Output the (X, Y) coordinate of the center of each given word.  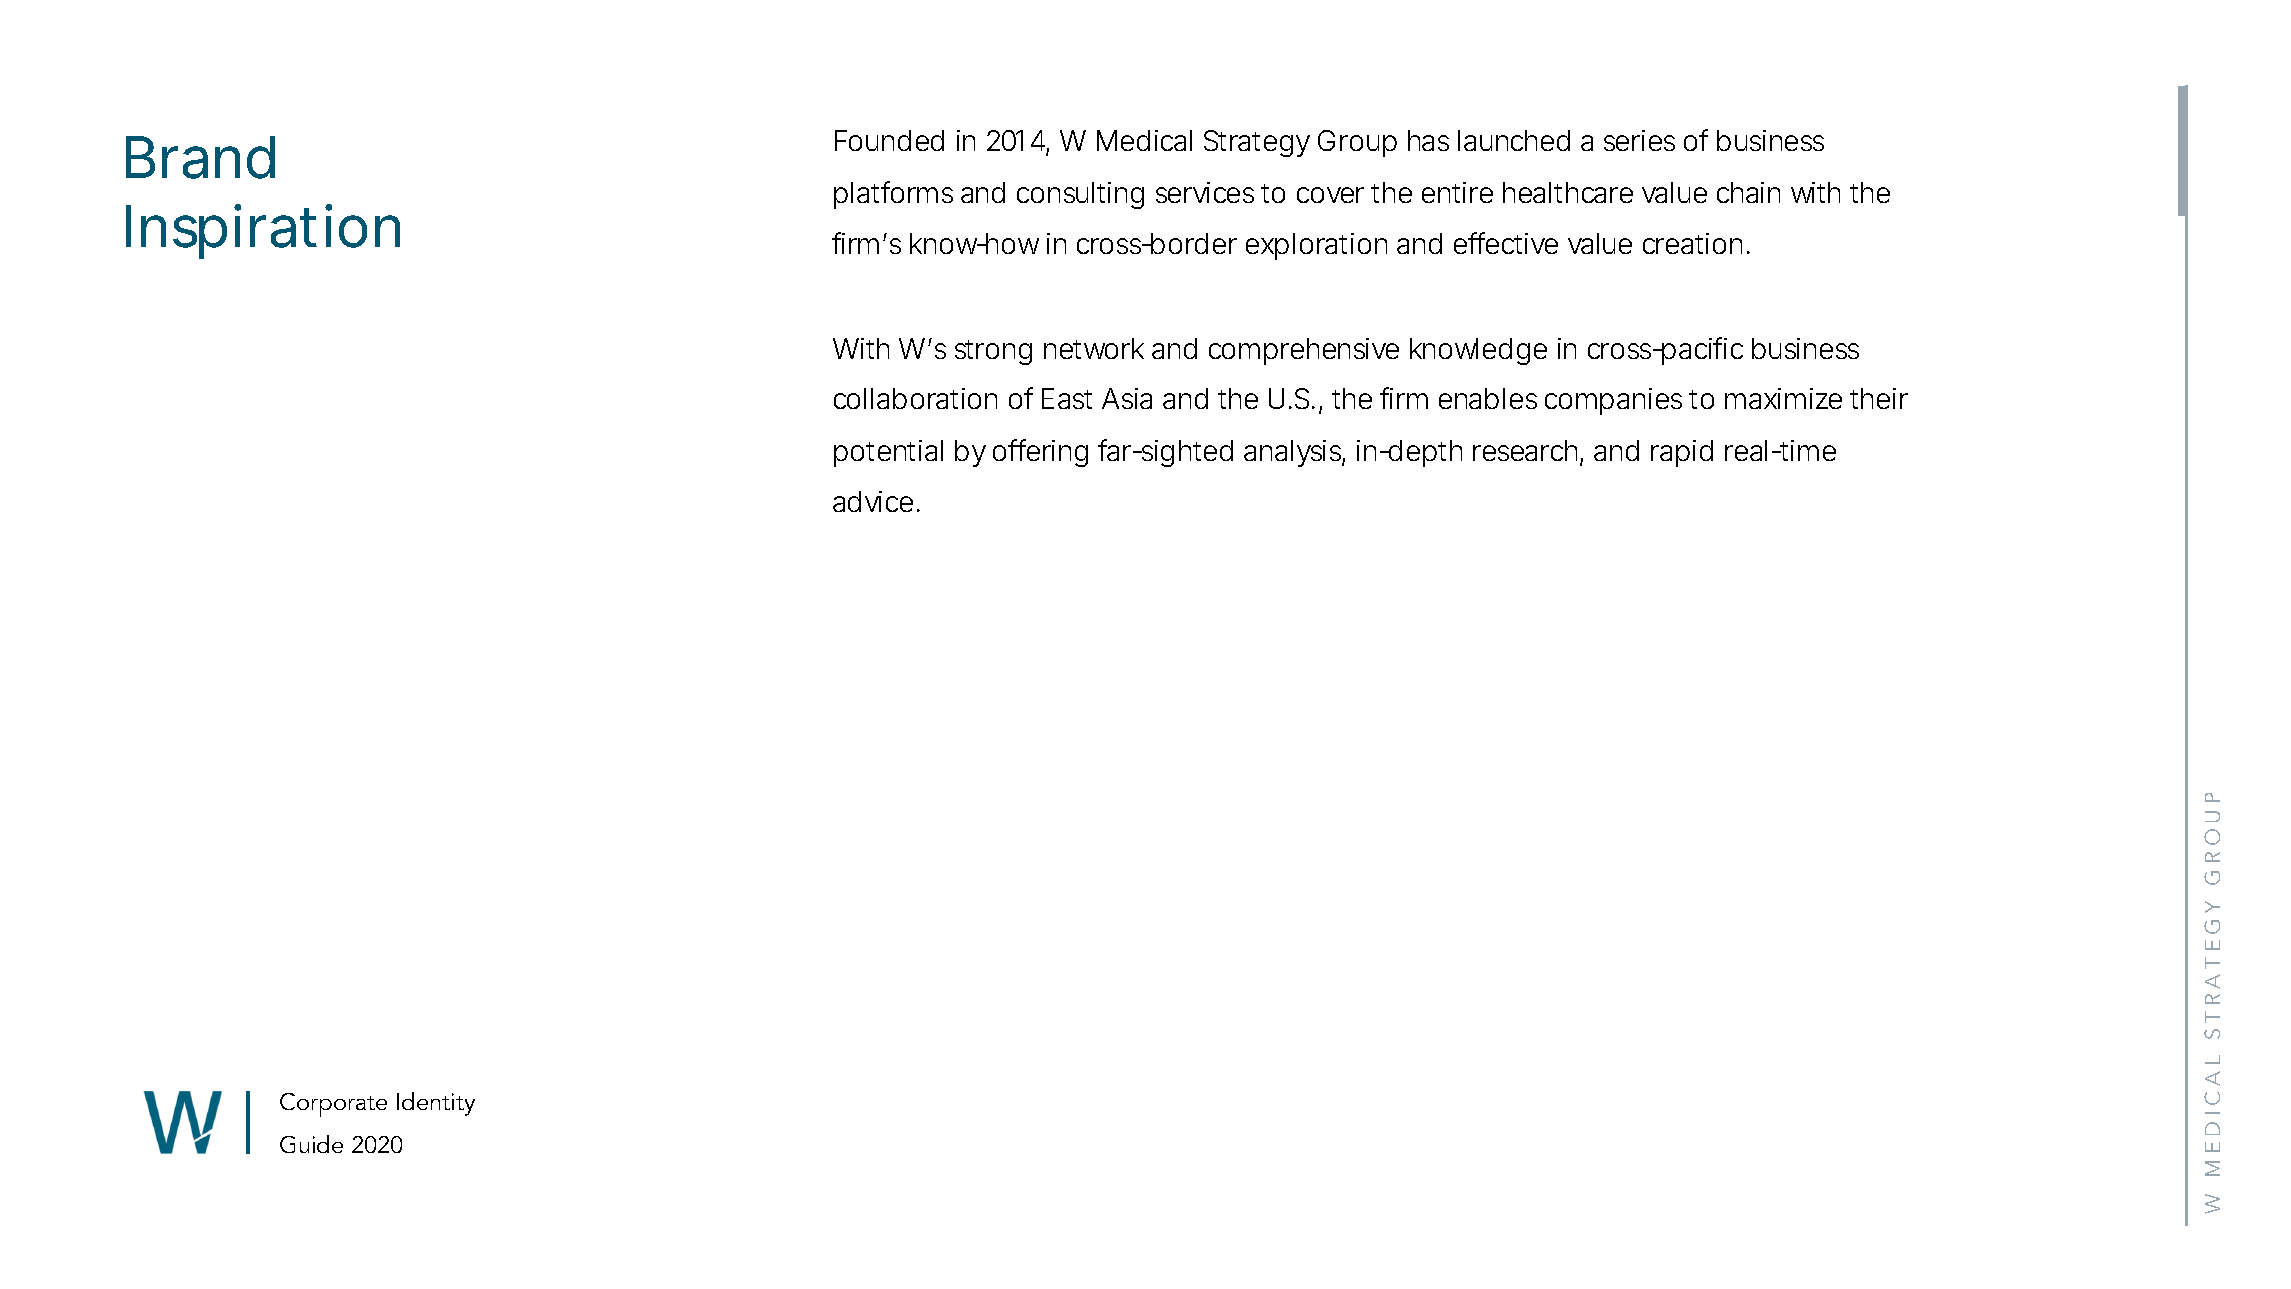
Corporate (333, 1105)
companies (1613, 401)
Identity (436, 1104)
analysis (1292, 453)
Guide (311, 1144)
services (1205, 192)
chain (1748, 192)
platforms (893, 195)
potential (888, 453)
